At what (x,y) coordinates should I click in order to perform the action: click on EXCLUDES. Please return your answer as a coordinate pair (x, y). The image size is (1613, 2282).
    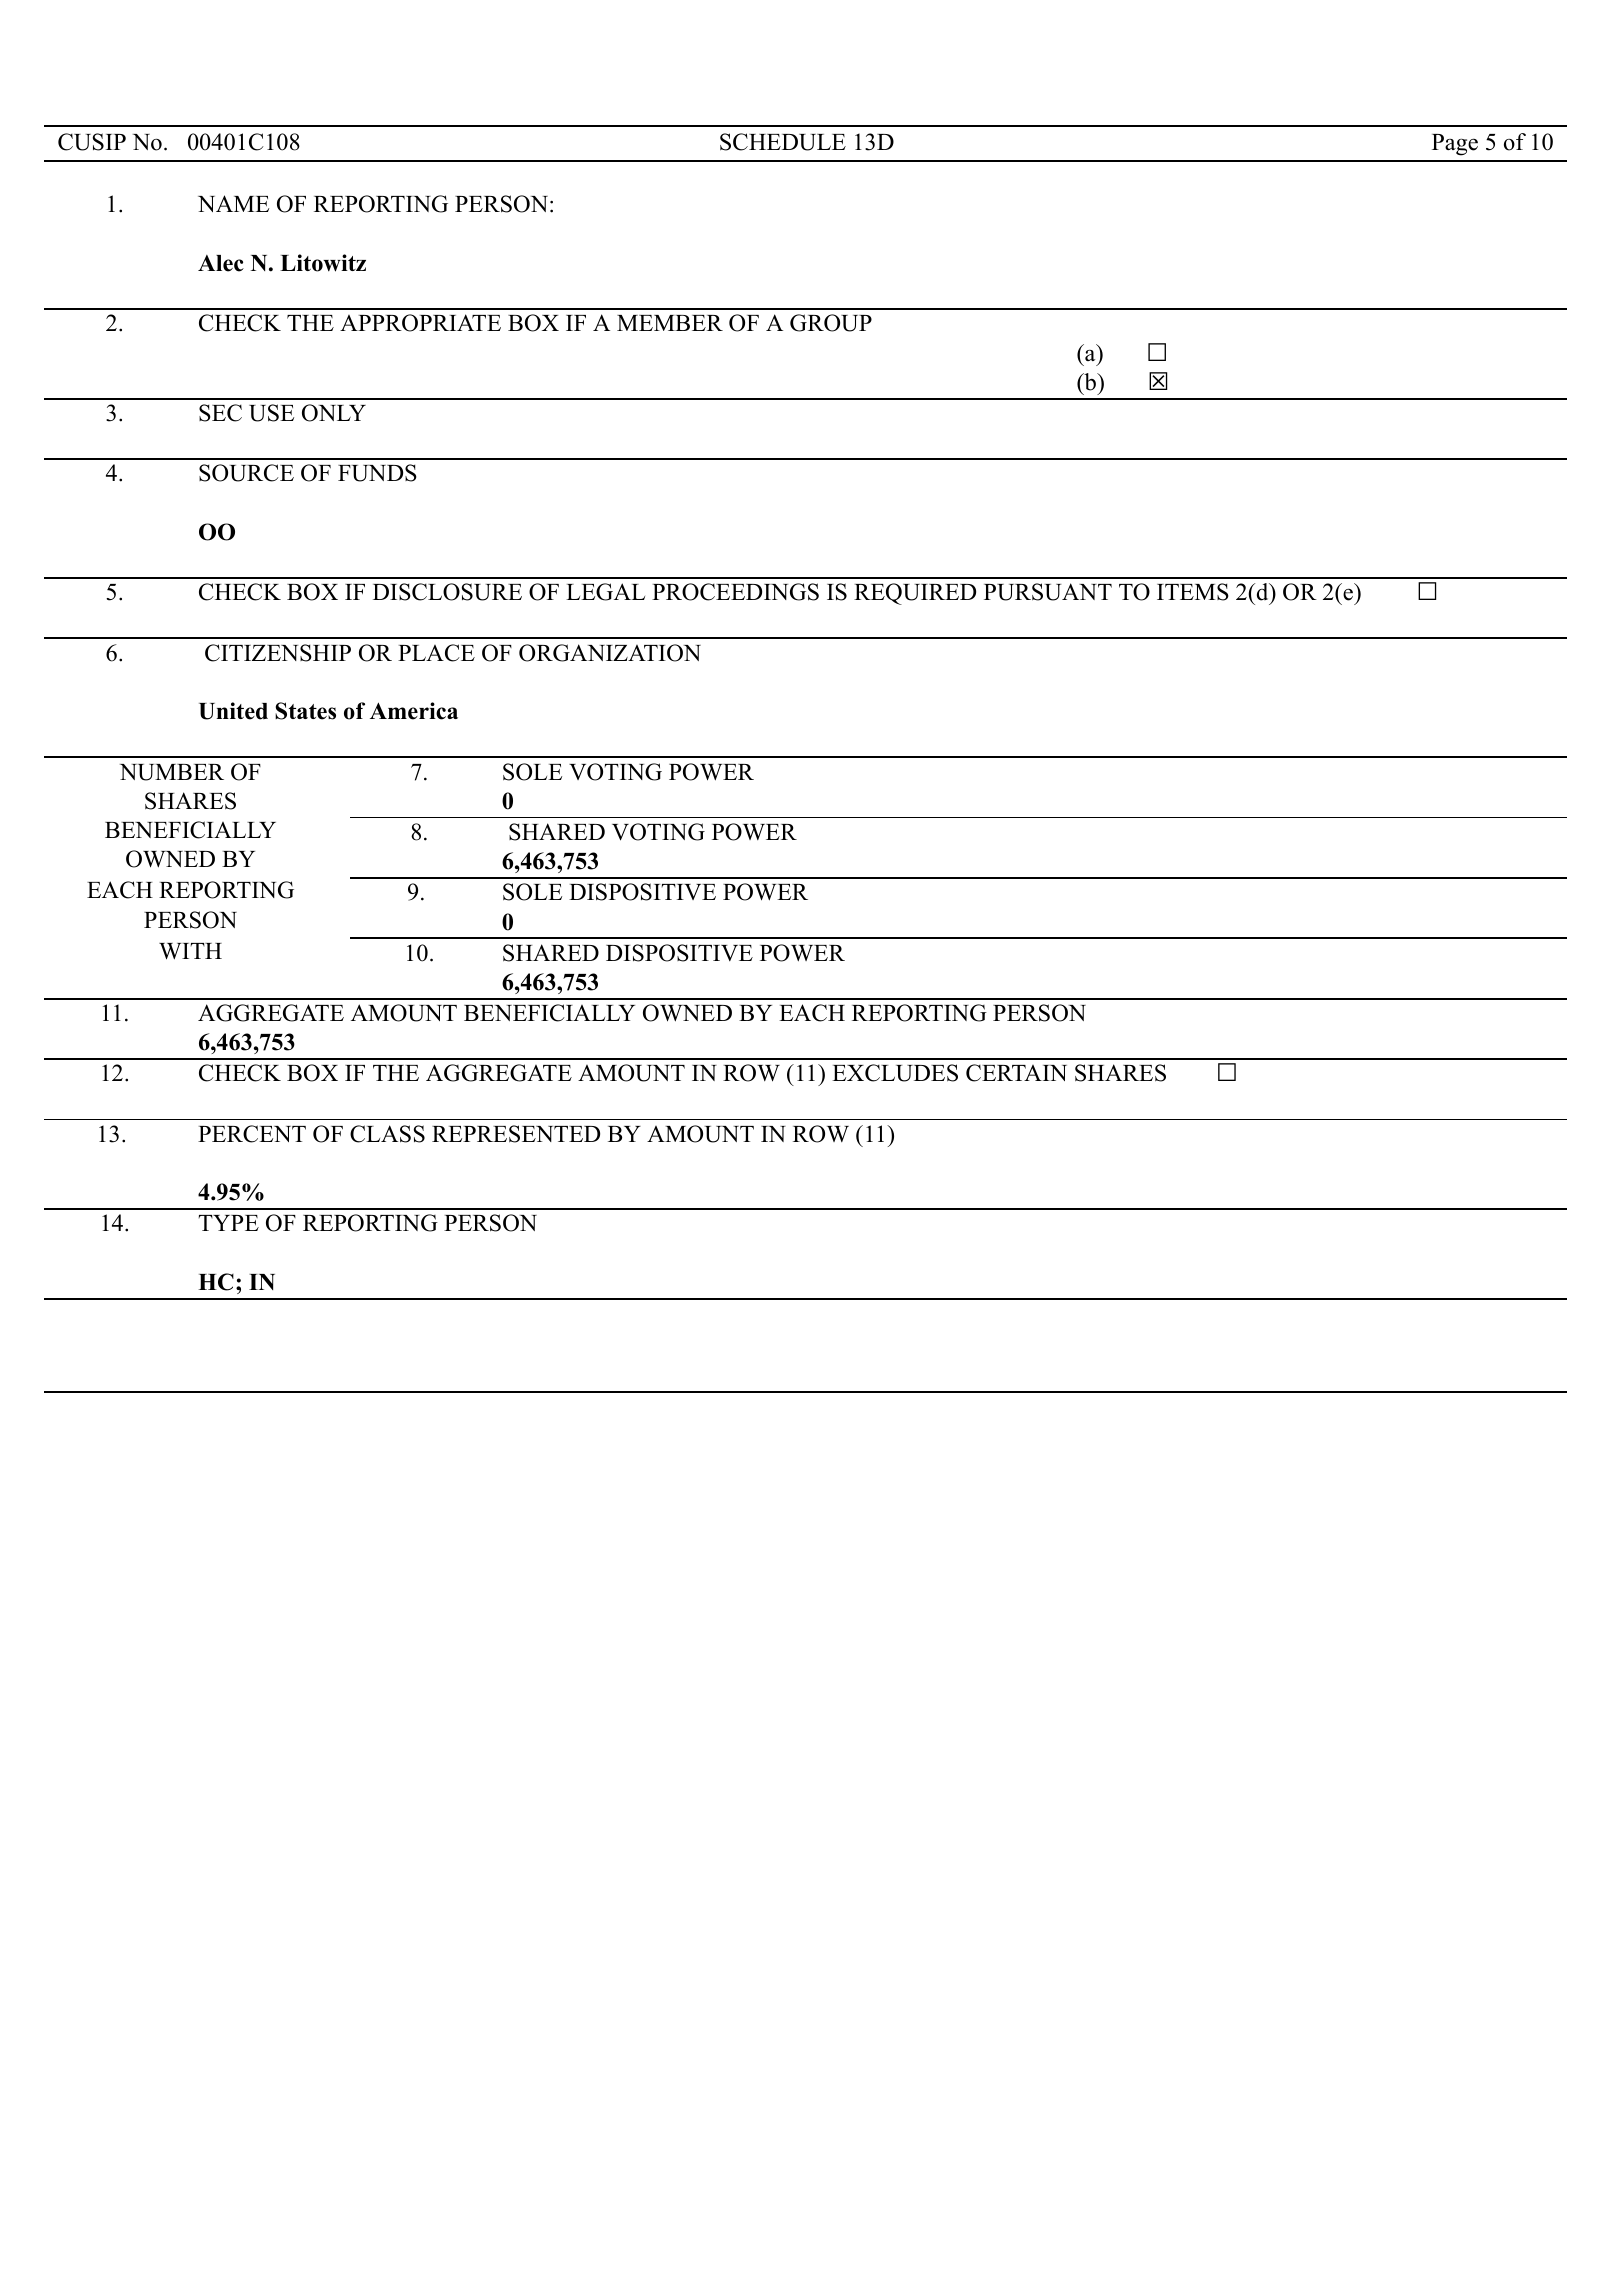
    Looking at the image, I should click on (895, 1073).
